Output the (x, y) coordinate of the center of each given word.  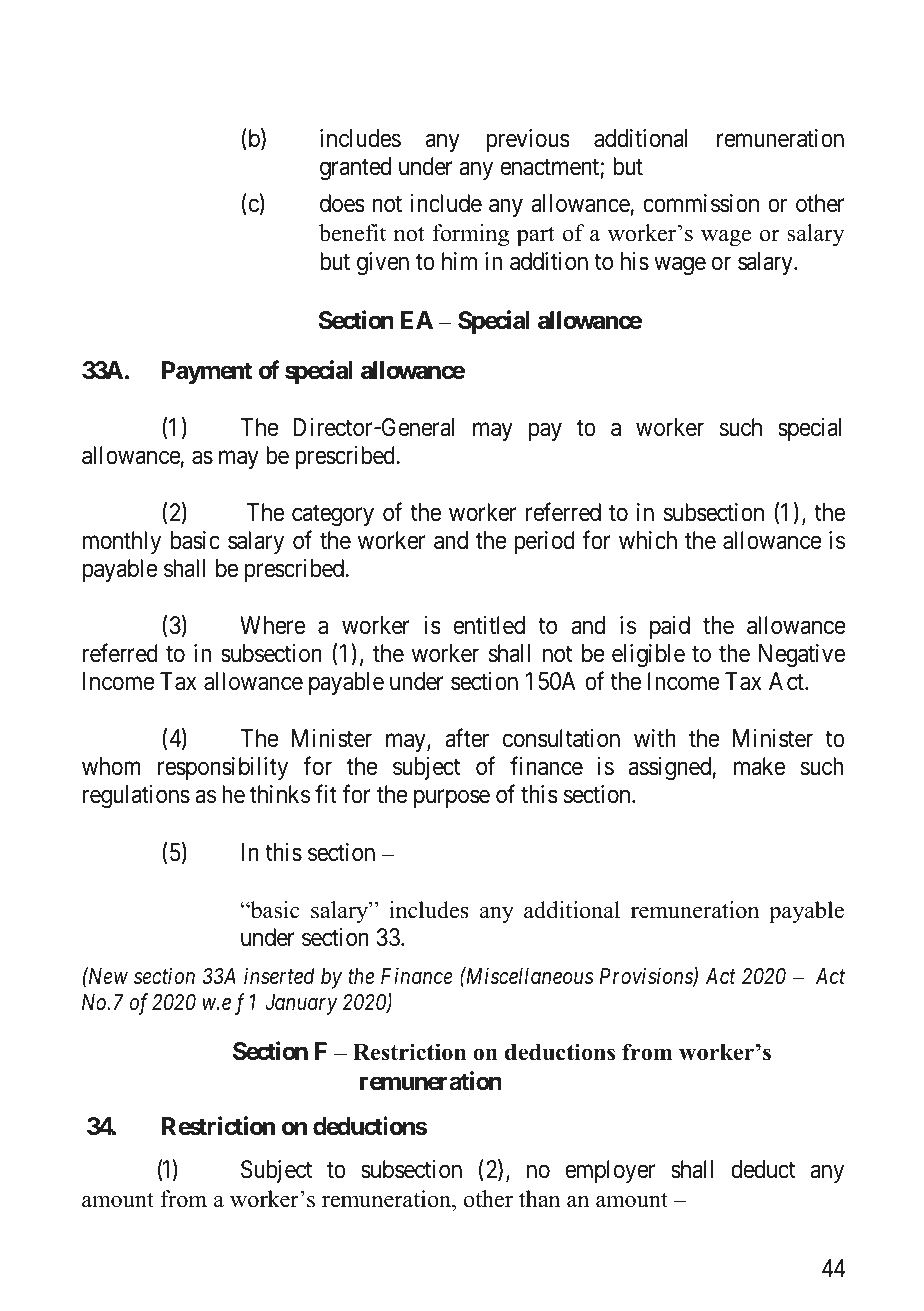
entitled (489, 625)
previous (528, 140)
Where (272, 625)
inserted (279, 976)
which (648, 540)
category (333, 516)
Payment (207, 372)
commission (701, 203)
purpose (452, 799)
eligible (648, 656)
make (759, 766)
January (301, 1004)
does (342, 203)
